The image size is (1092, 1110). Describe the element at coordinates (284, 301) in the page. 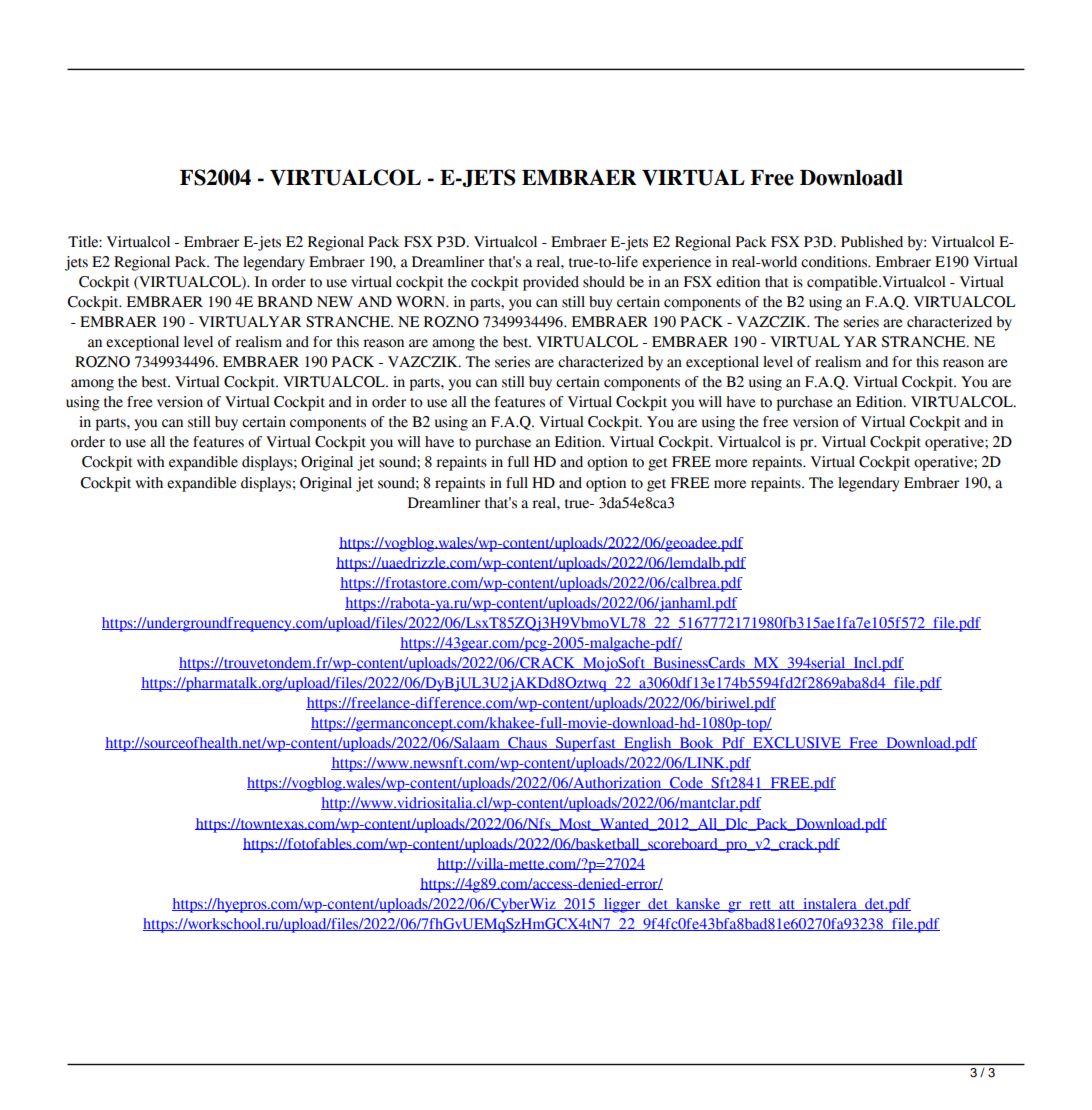

I see `BRAND` at that location.
